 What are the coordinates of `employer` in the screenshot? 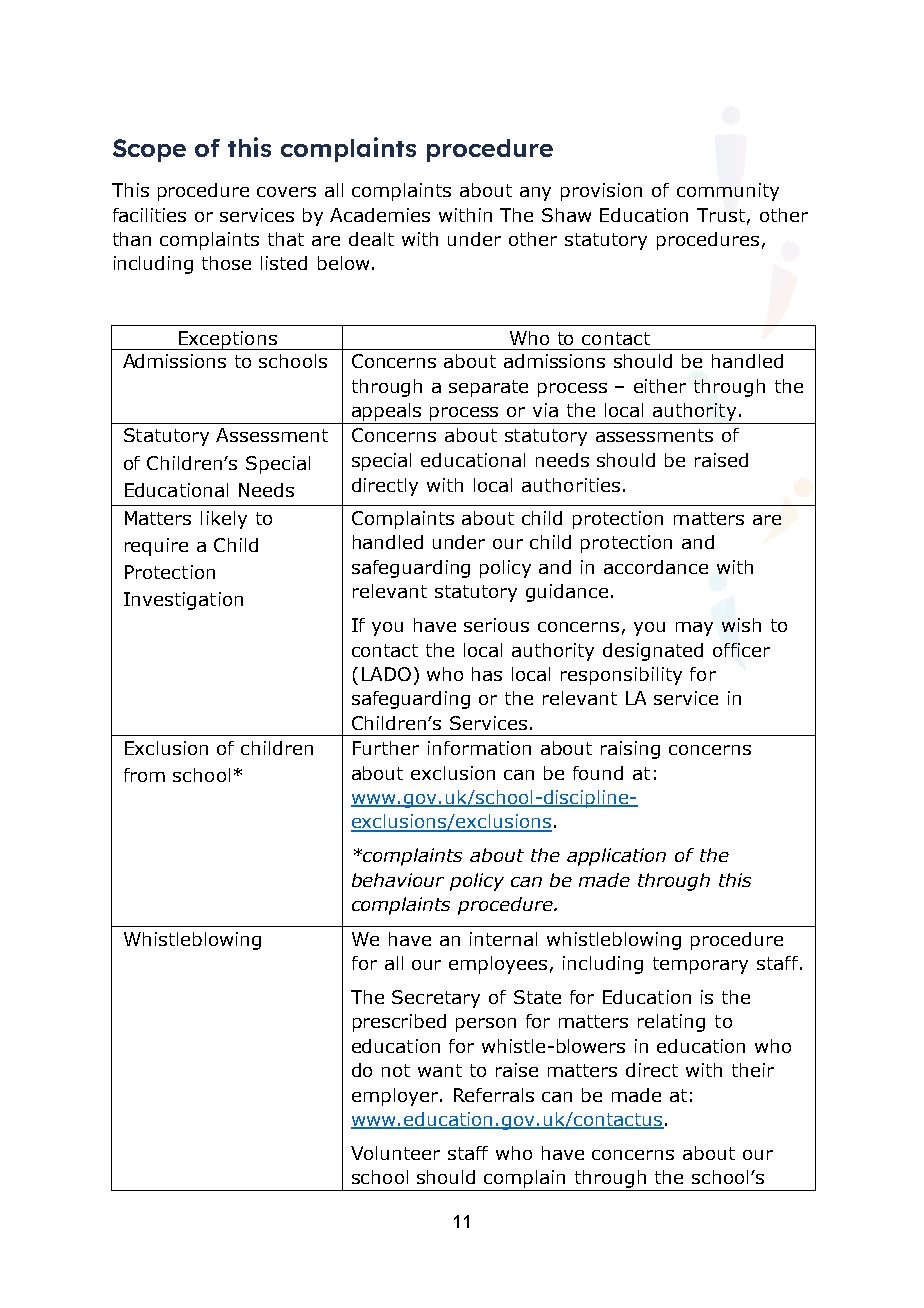 It's located at (396, 1097).
